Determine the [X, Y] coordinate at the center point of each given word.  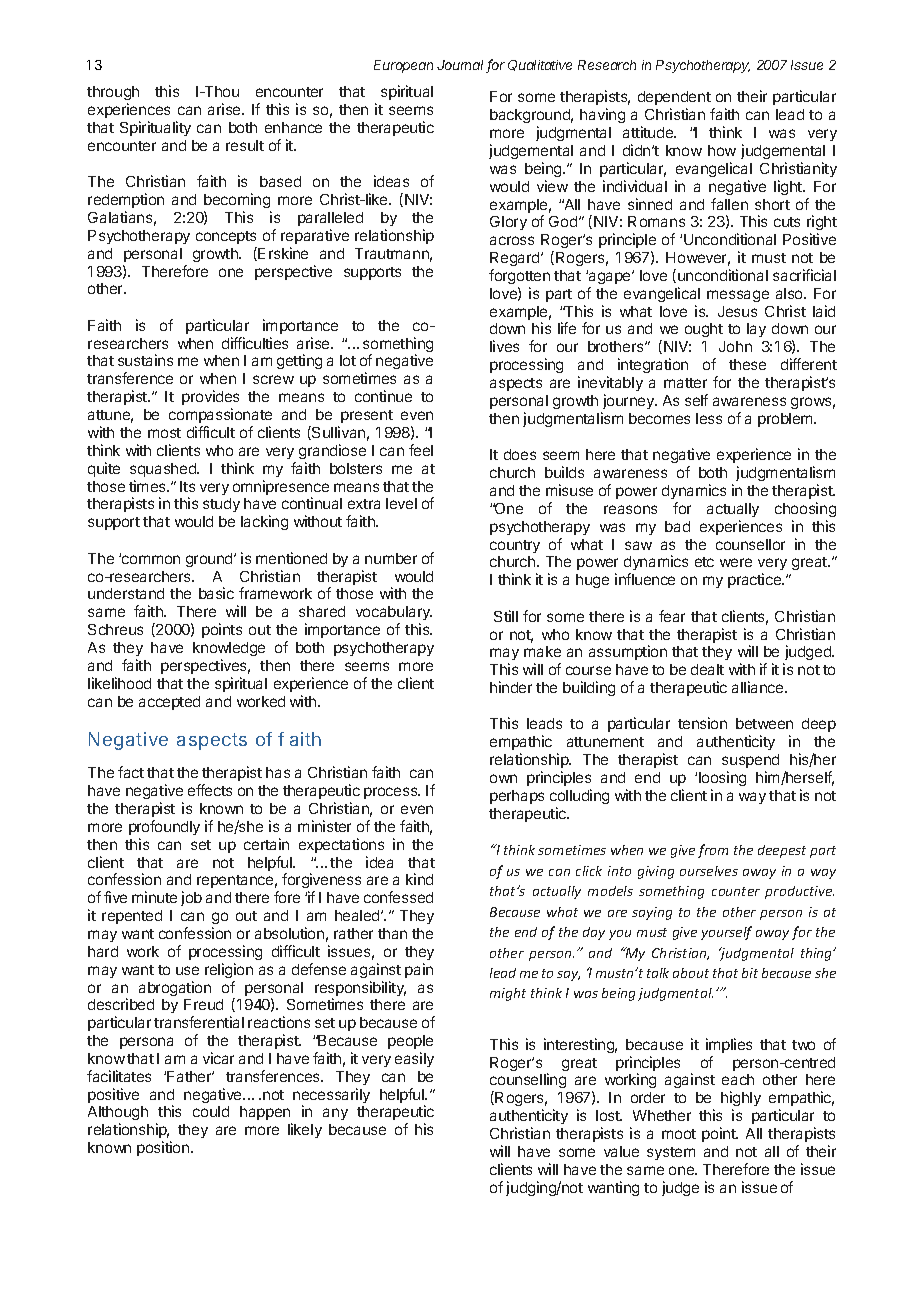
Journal [462, 66]
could [211, 1111]
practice [756, 580]
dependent [674, 100]
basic [216, 593]
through [113, 93]
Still [506, 616]
